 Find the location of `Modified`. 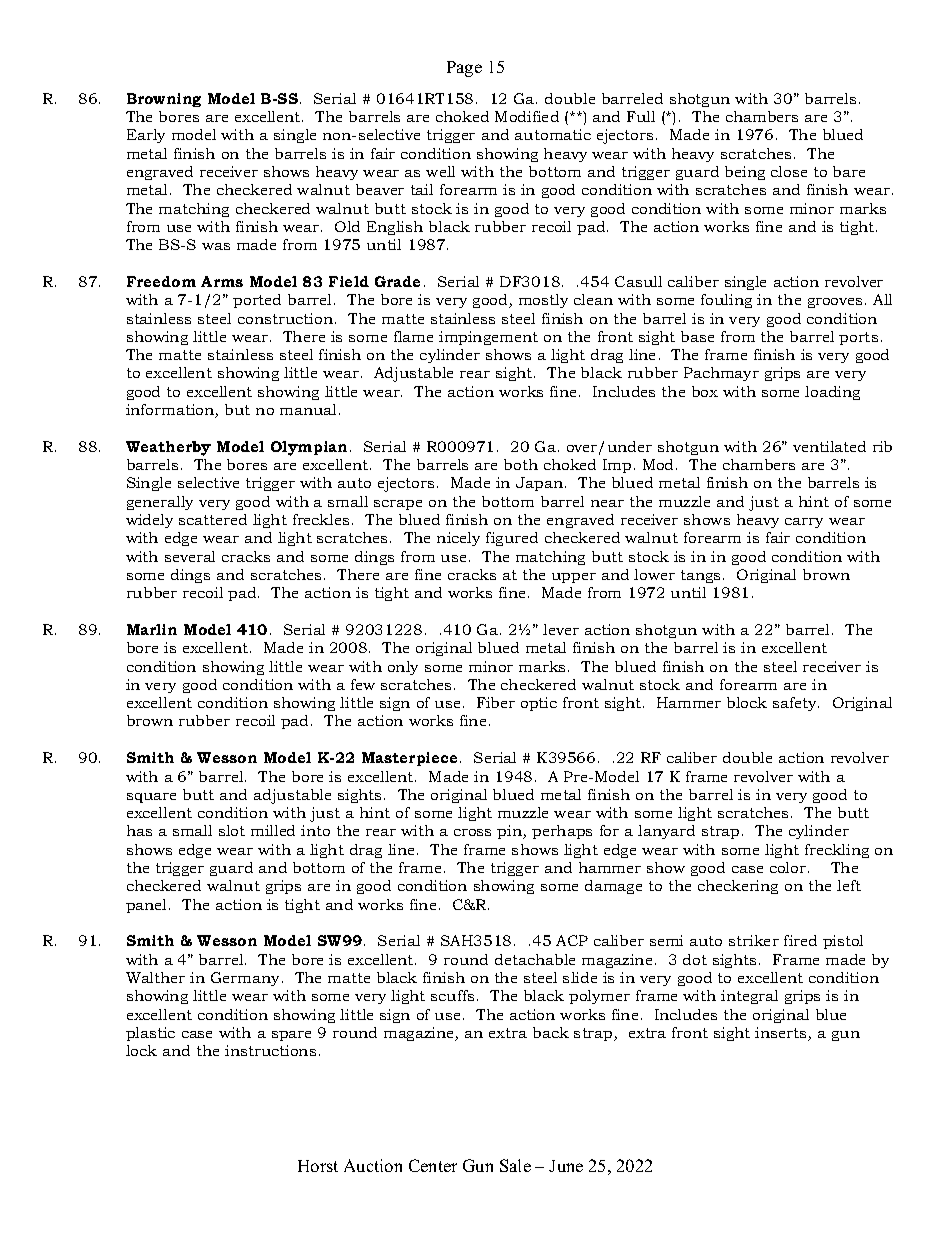

Modified is located at coordinates (527, 116).
